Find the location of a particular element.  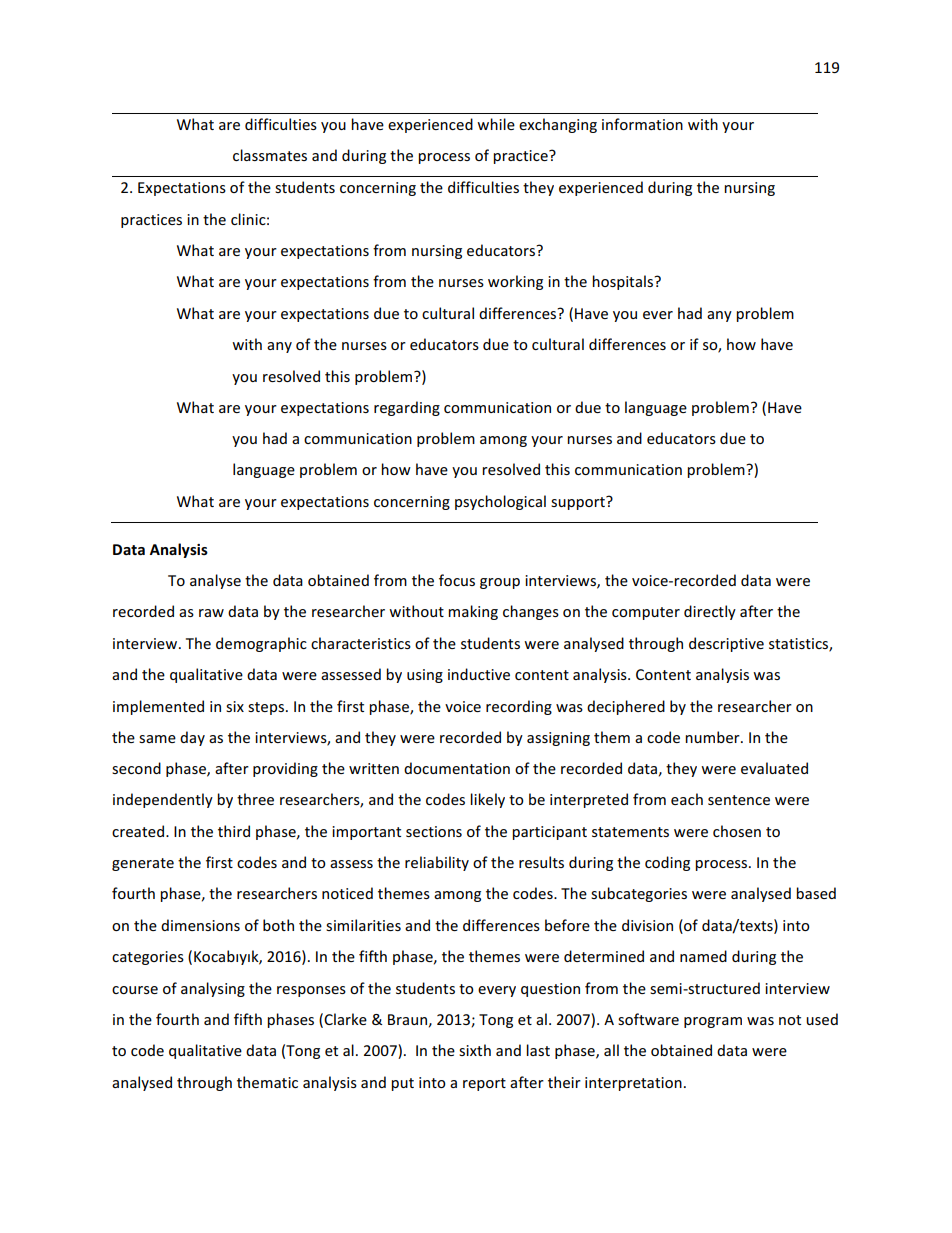

chosen is located at coordinates (737, 831).
